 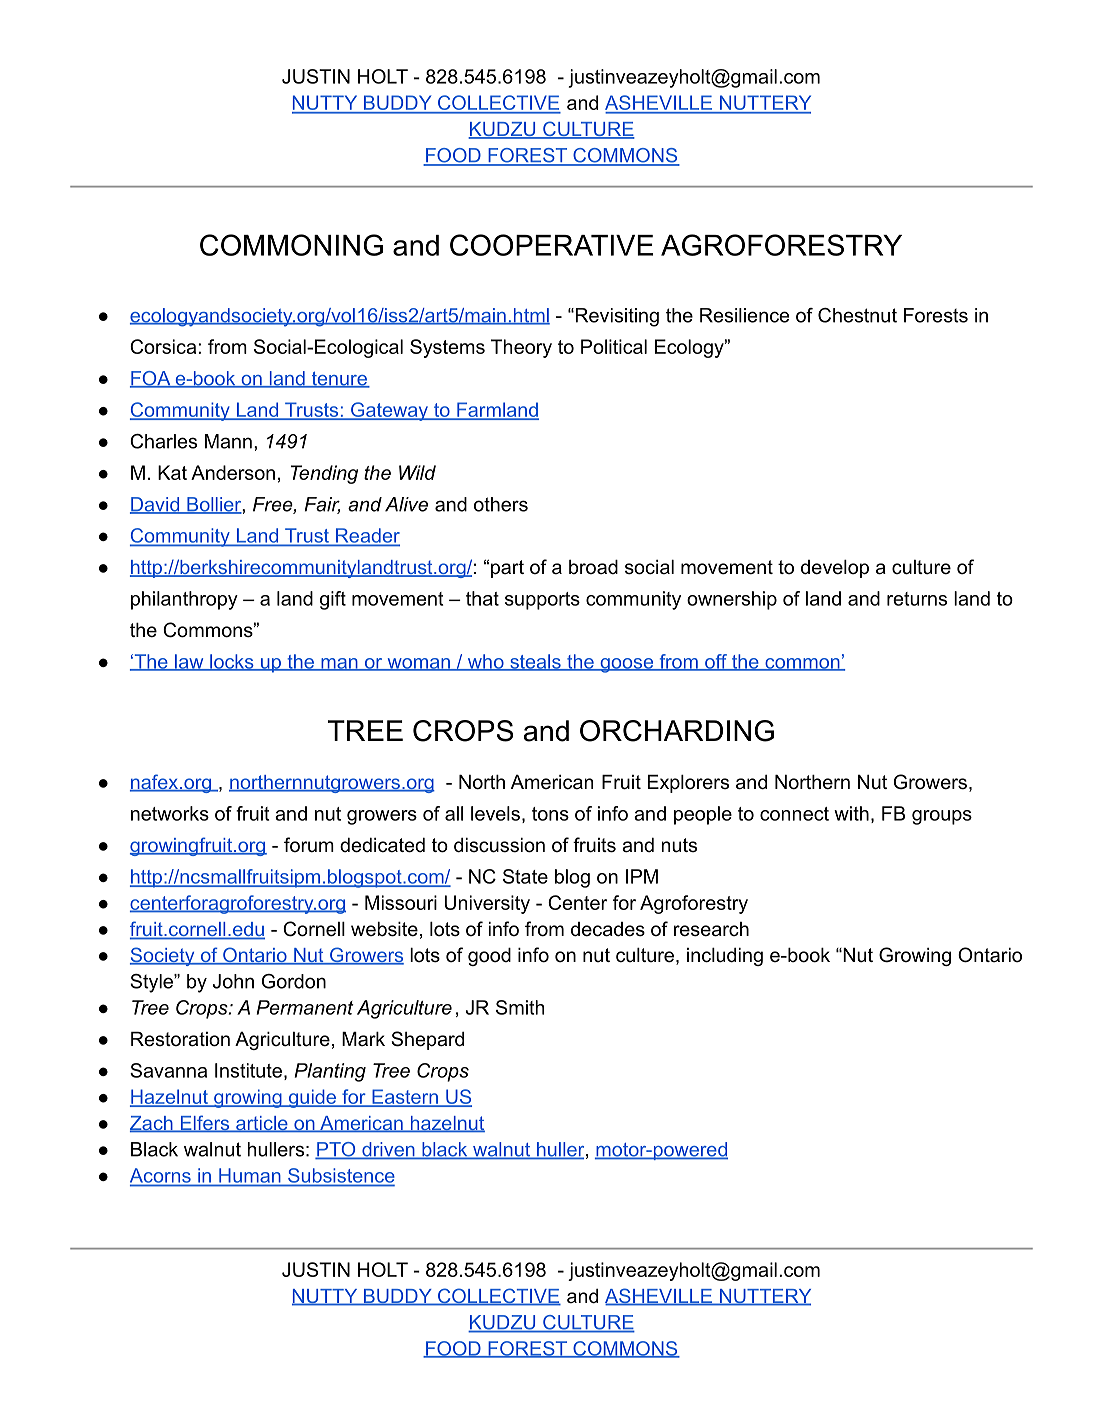 I want to click on COOPERATIVE, so click(x=551, y=245).
